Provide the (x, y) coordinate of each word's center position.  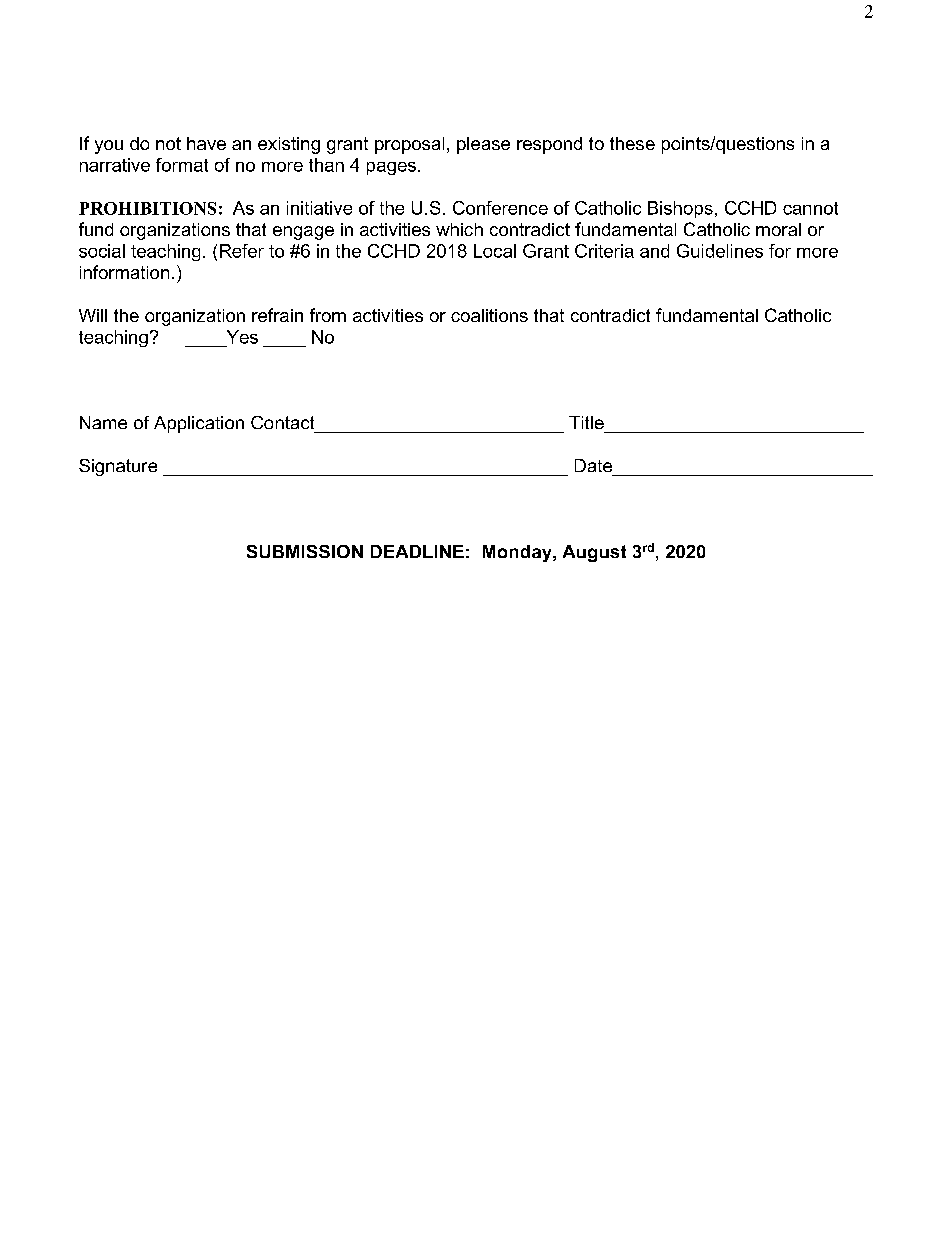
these (632, 143)
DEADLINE (417, 551)
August (594, 553)
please (483, 145)
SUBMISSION (305, 551)
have (206, 143)
